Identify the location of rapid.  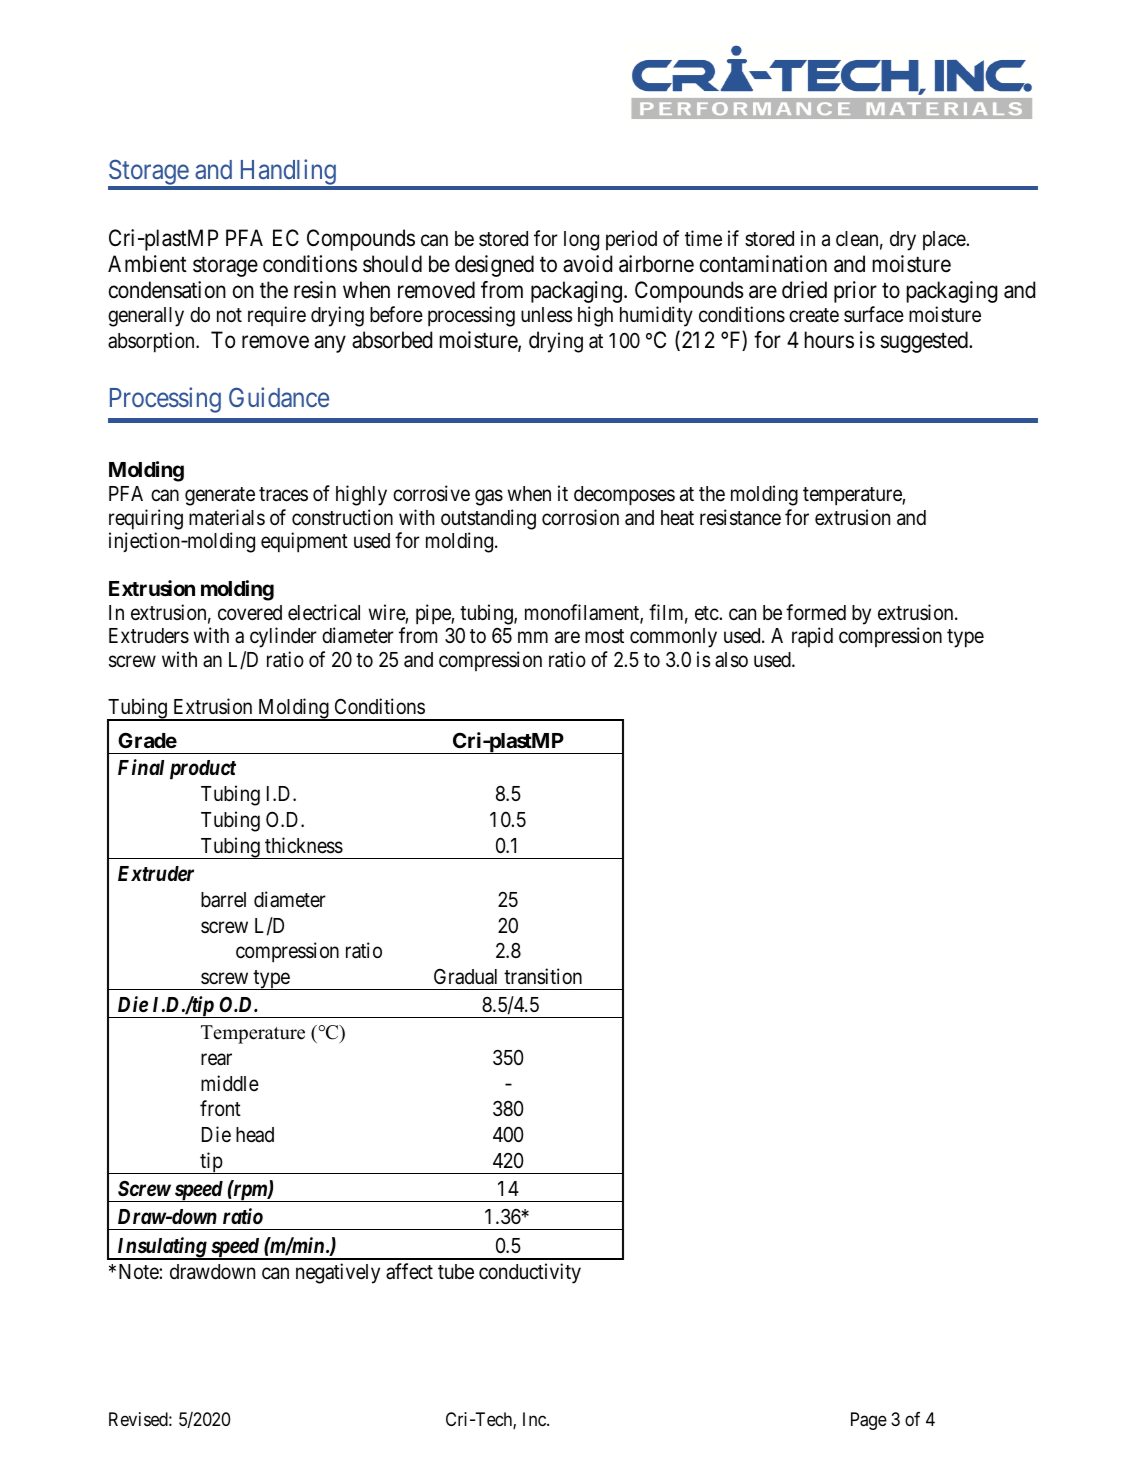
(812, 637).
